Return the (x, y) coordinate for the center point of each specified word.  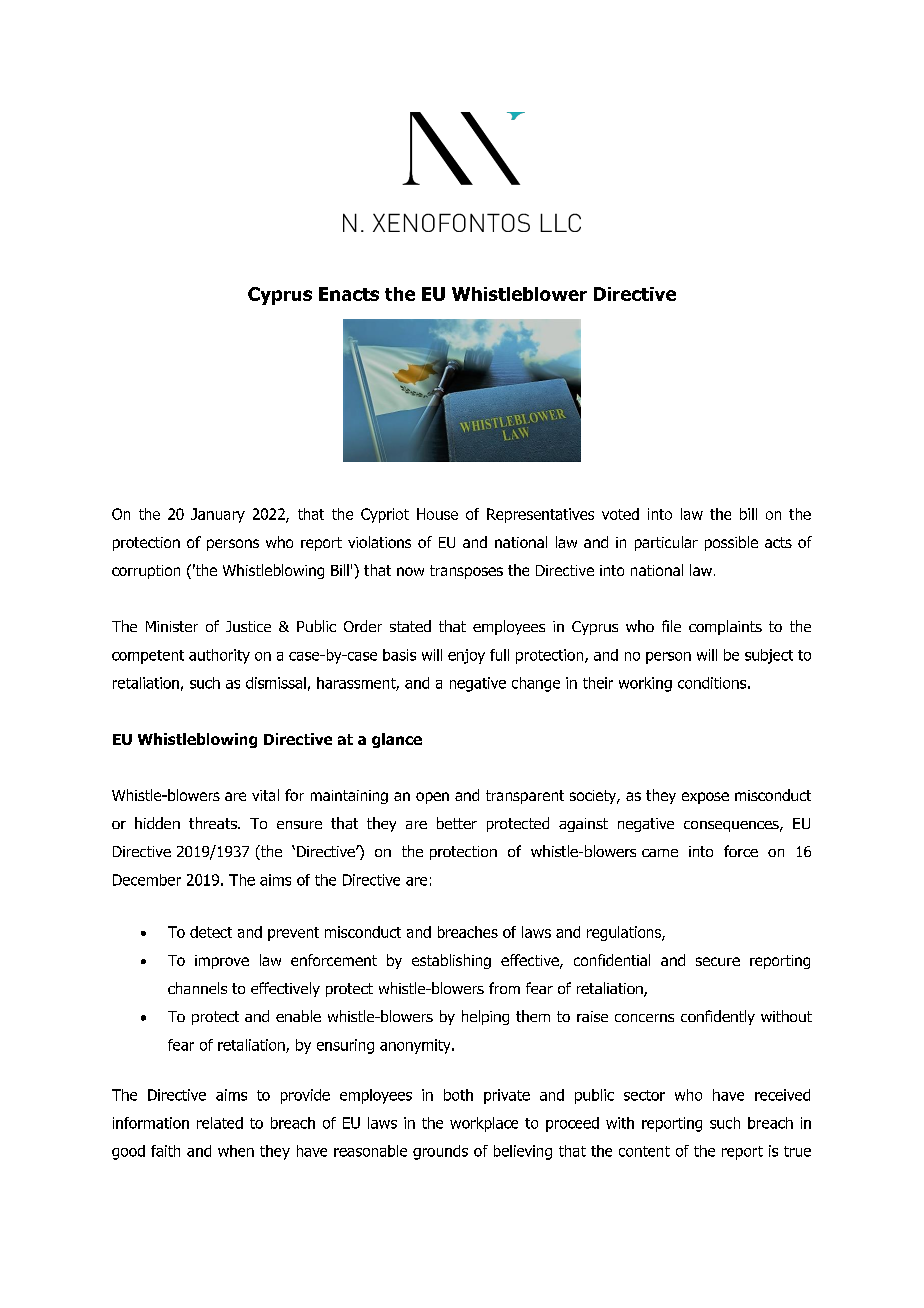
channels (197, 988)
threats (214, 823)
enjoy (466, 656)
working (645, 684)
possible (731, 543)
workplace (484, 1124)
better (457, 823)
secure (718, 961)
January (218, 515)
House (437, 514)
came (660, 853)
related (220, 1123)
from (504, 988)
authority (219, 656)
